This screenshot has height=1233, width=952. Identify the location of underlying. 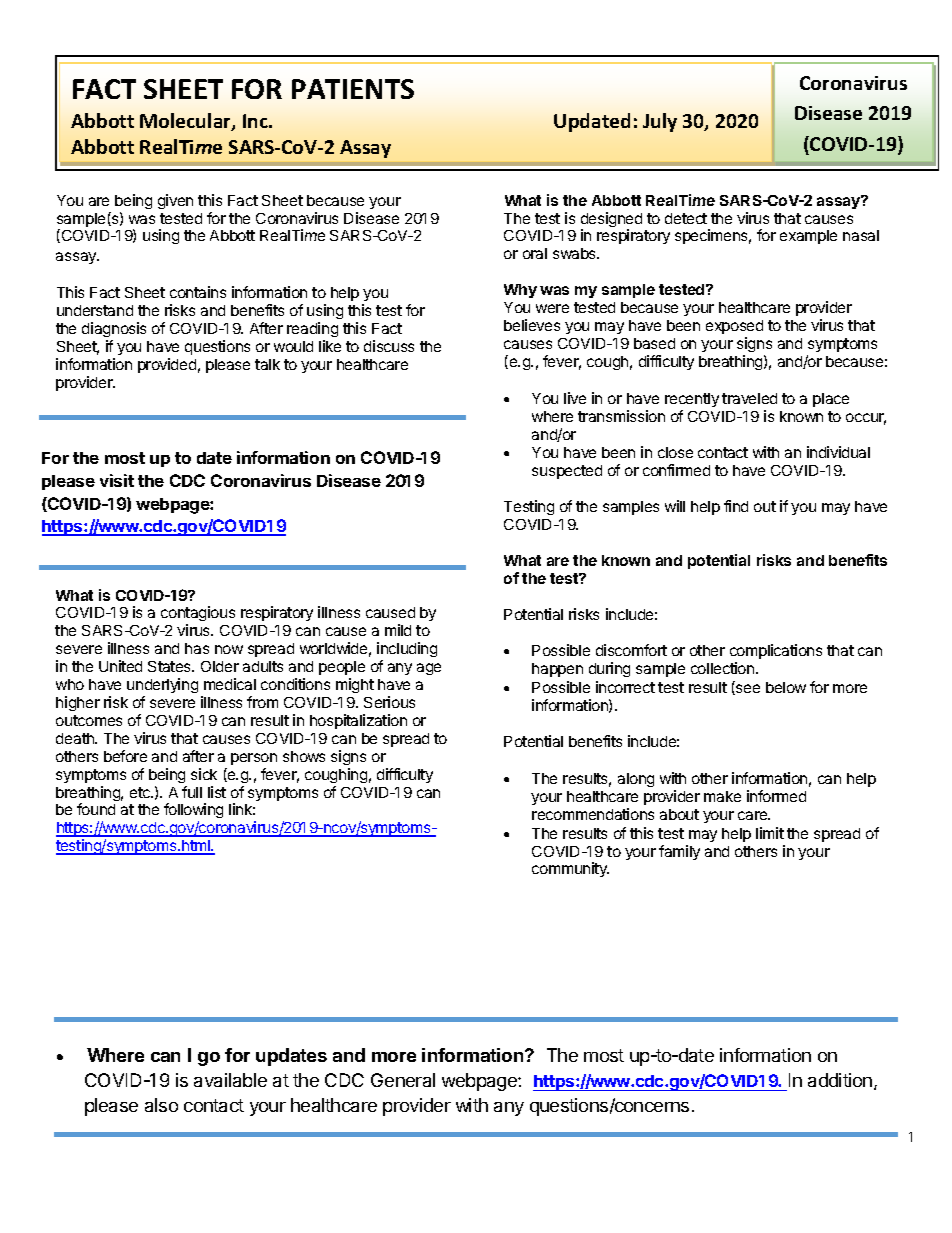
(162, 685).
